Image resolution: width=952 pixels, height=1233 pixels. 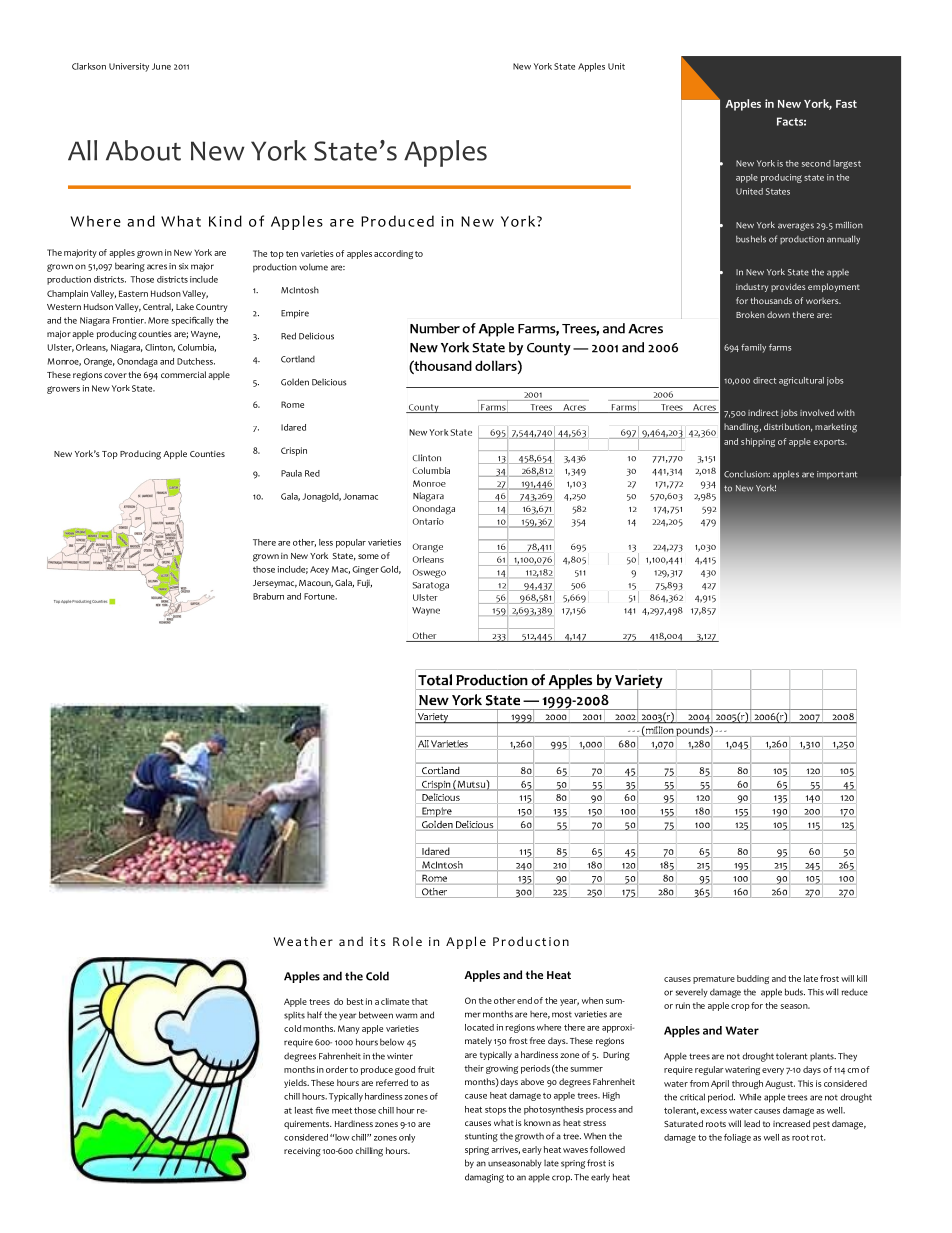 I want to click on shipping, so click(x=758, y=442).
